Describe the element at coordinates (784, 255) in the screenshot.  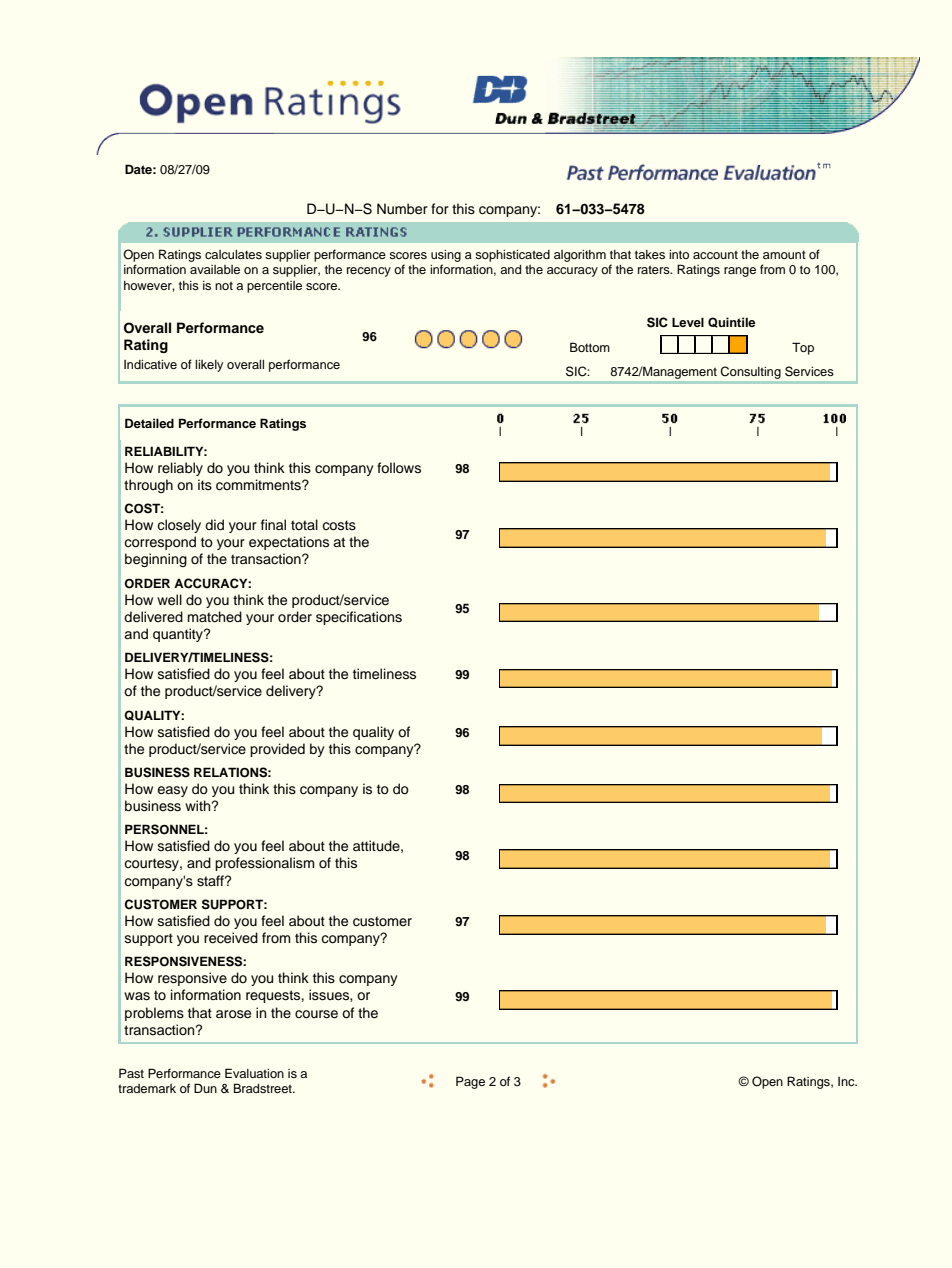
I see `amount` at that location.
